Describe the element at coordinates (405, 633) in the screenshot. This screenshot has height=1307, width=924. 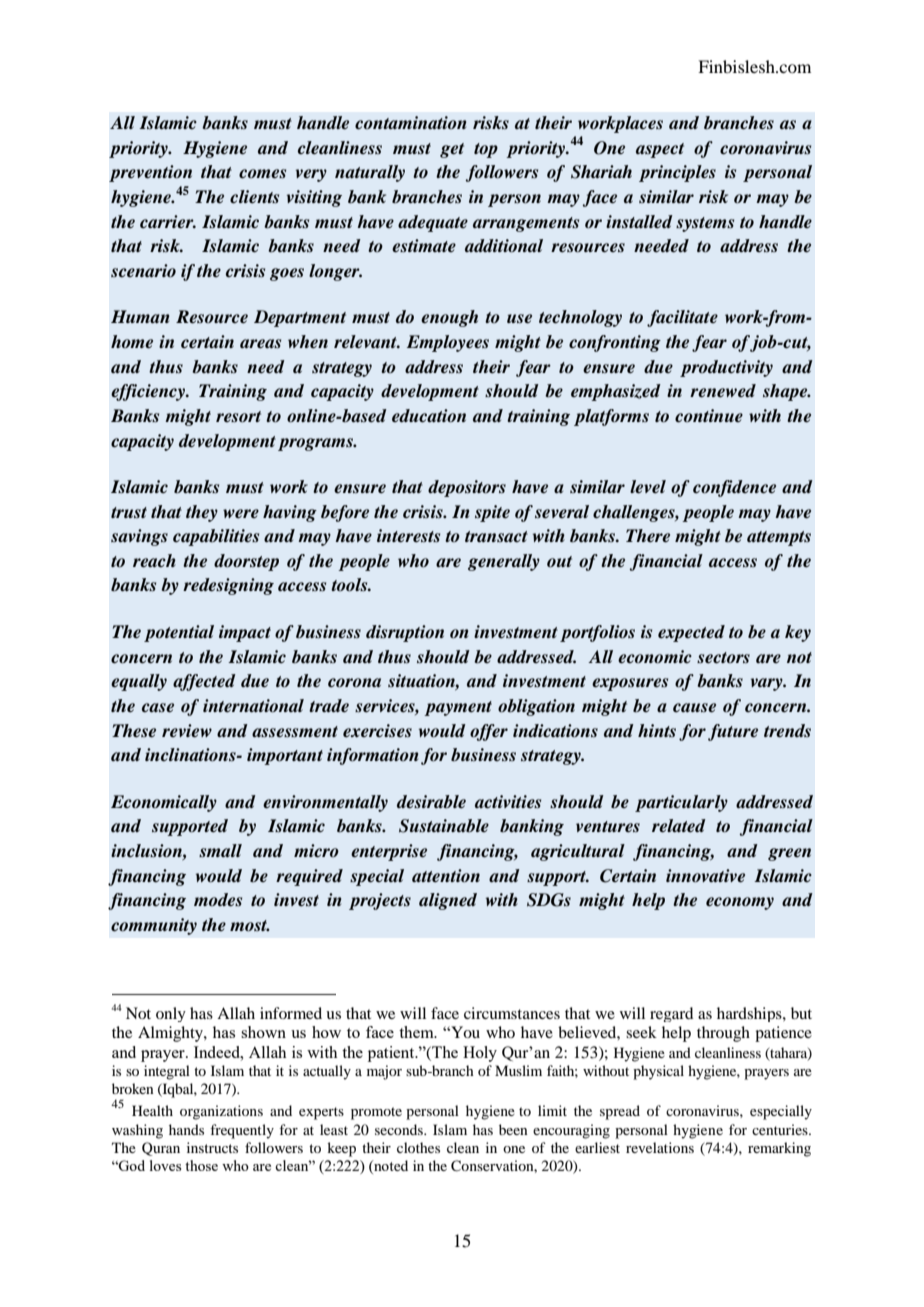
I see `disruption` at that location.
